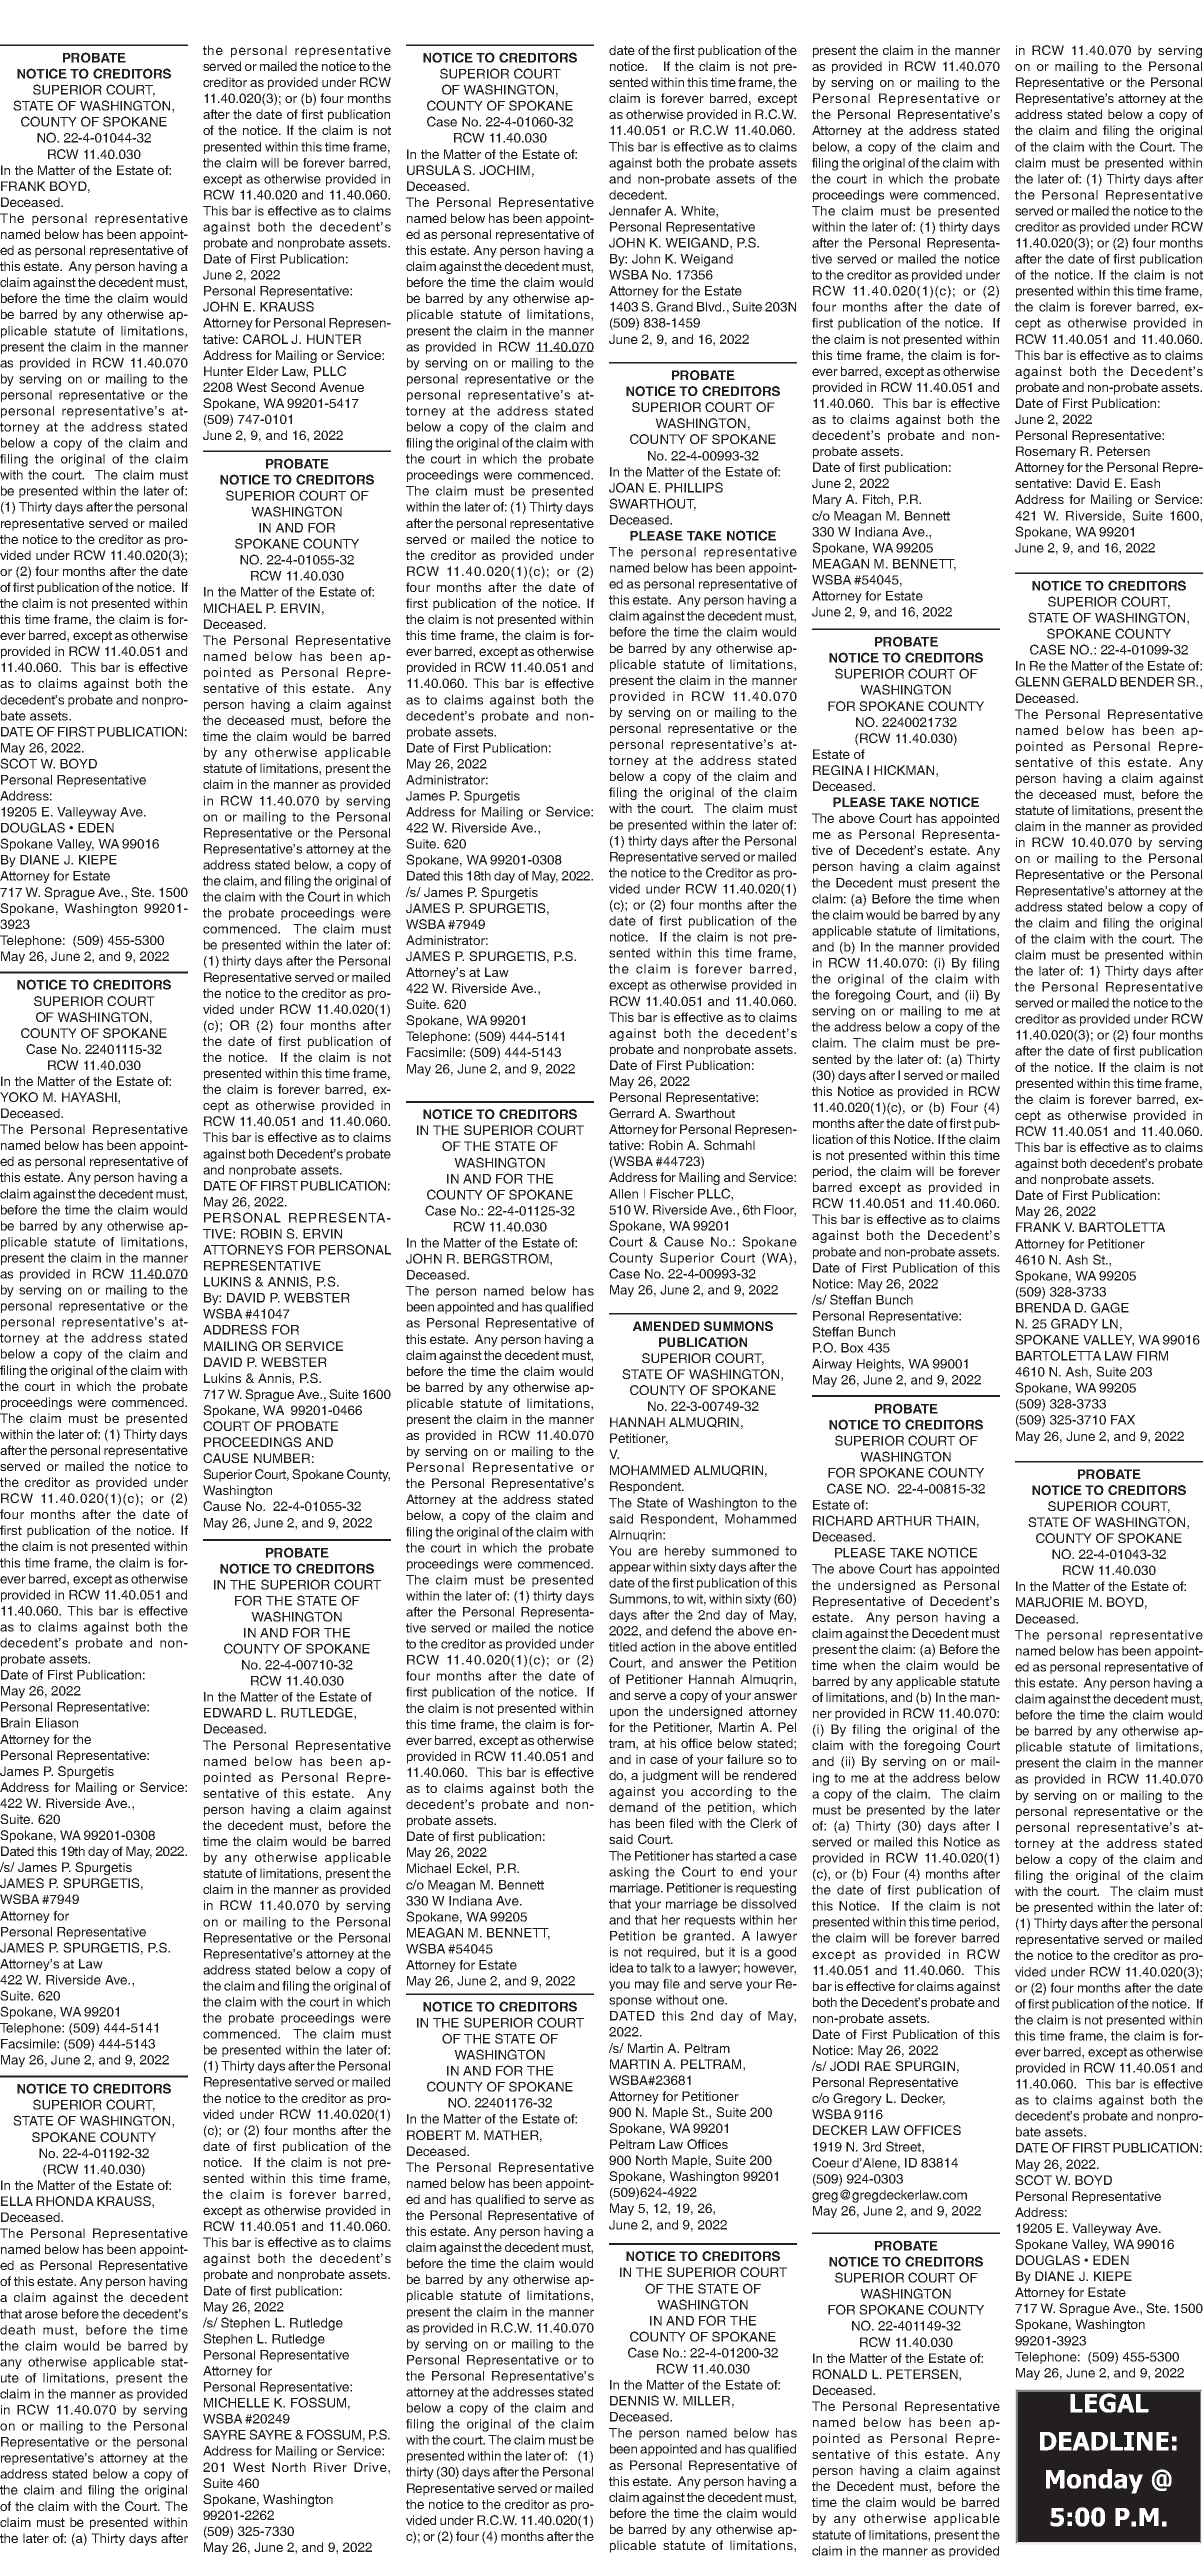 The height and width of the document is (2557, 1203). Describe the element at coordinates (1104, 2441) in the document. I see `DEADLINE` at that location.
